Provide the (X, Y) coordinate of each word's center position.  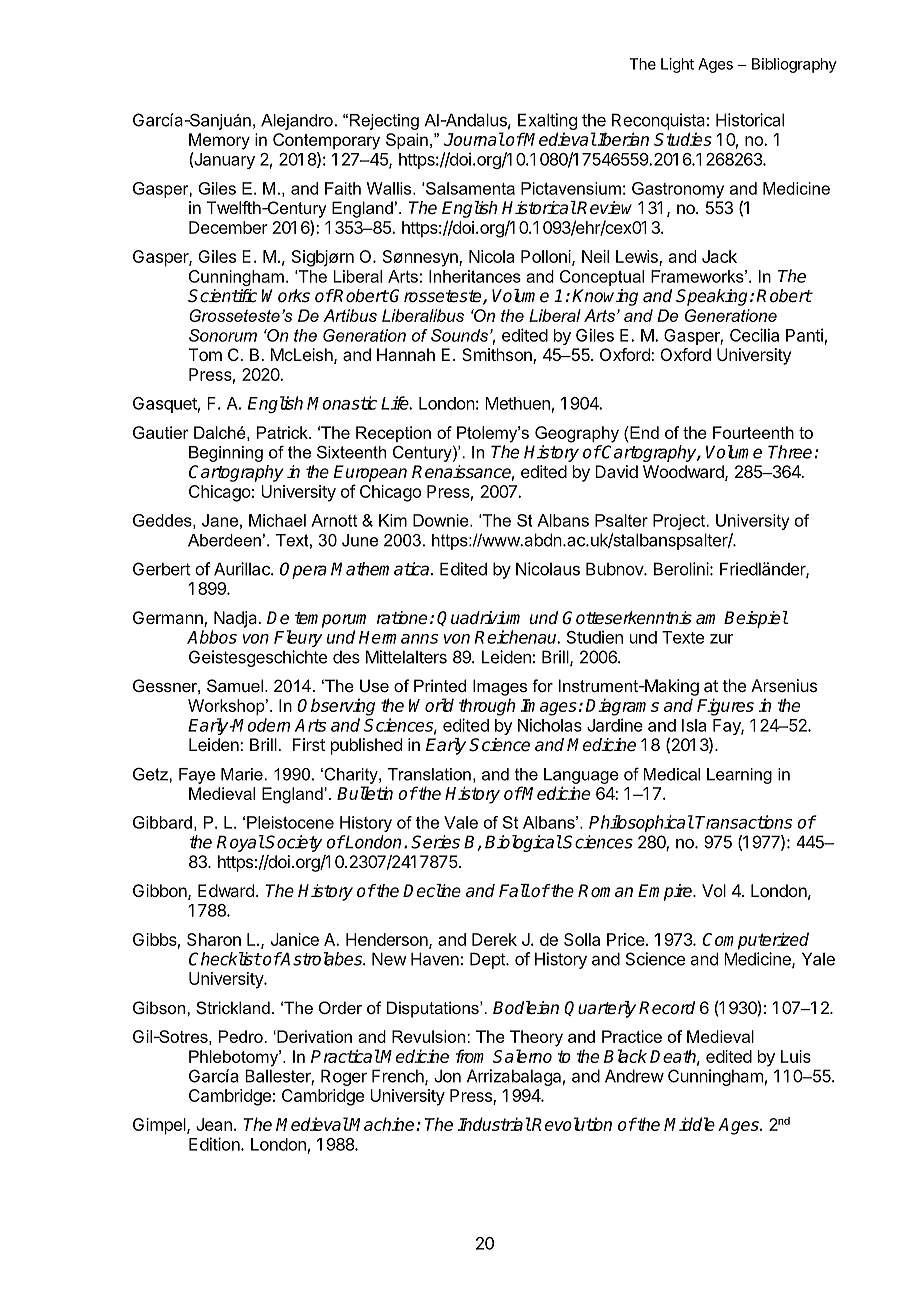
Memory (219, 141)
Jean (214, 1124)
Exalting (547, 121)
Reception (393, 434)
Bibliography (794, 65)
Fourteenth (753, 432)
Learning (739, 776)
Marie (242, 774)
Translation (429, 774)
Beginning (226, 454)
